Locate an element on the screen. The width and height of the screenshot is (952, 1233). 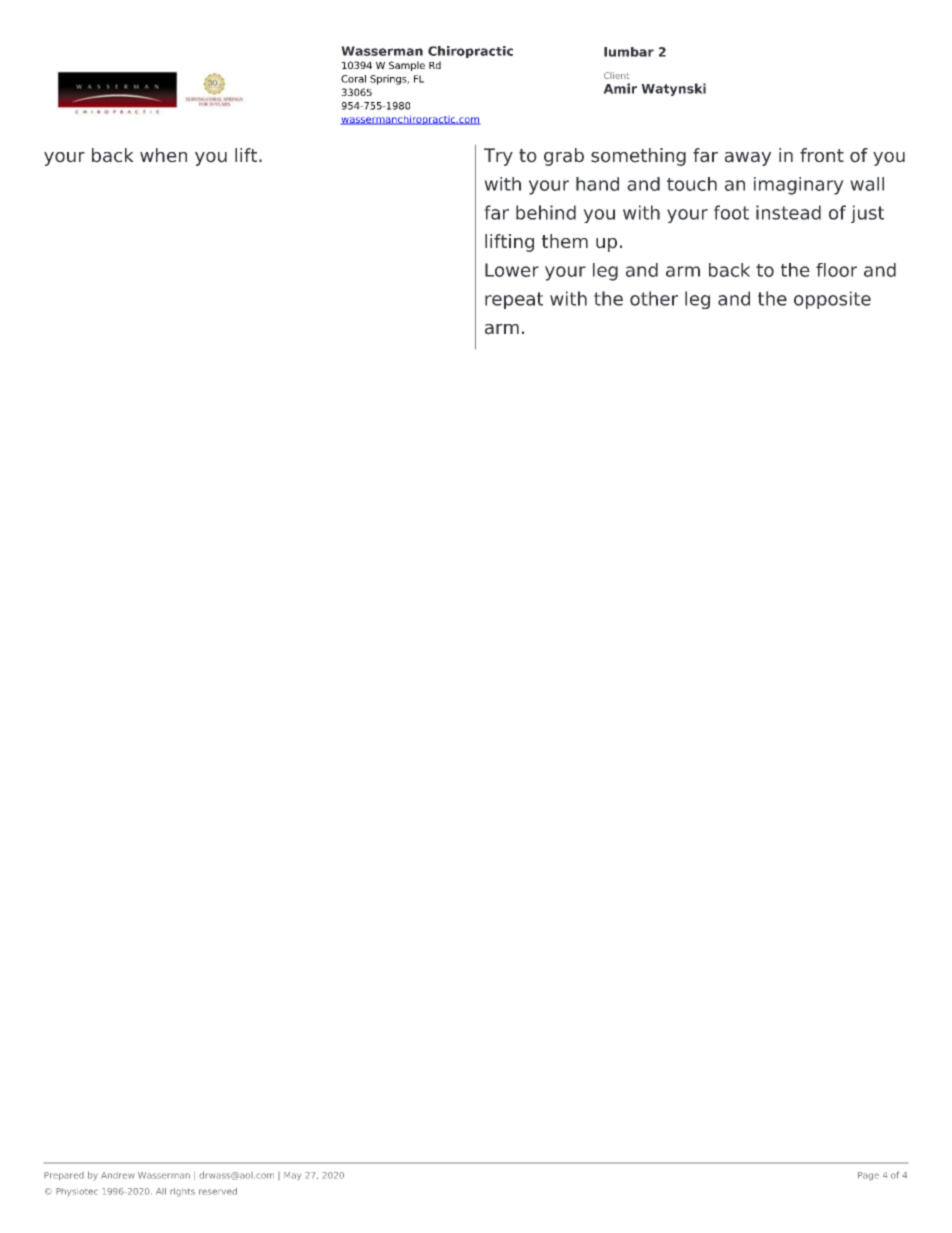
Lower is located at coordinates (512, 270).
